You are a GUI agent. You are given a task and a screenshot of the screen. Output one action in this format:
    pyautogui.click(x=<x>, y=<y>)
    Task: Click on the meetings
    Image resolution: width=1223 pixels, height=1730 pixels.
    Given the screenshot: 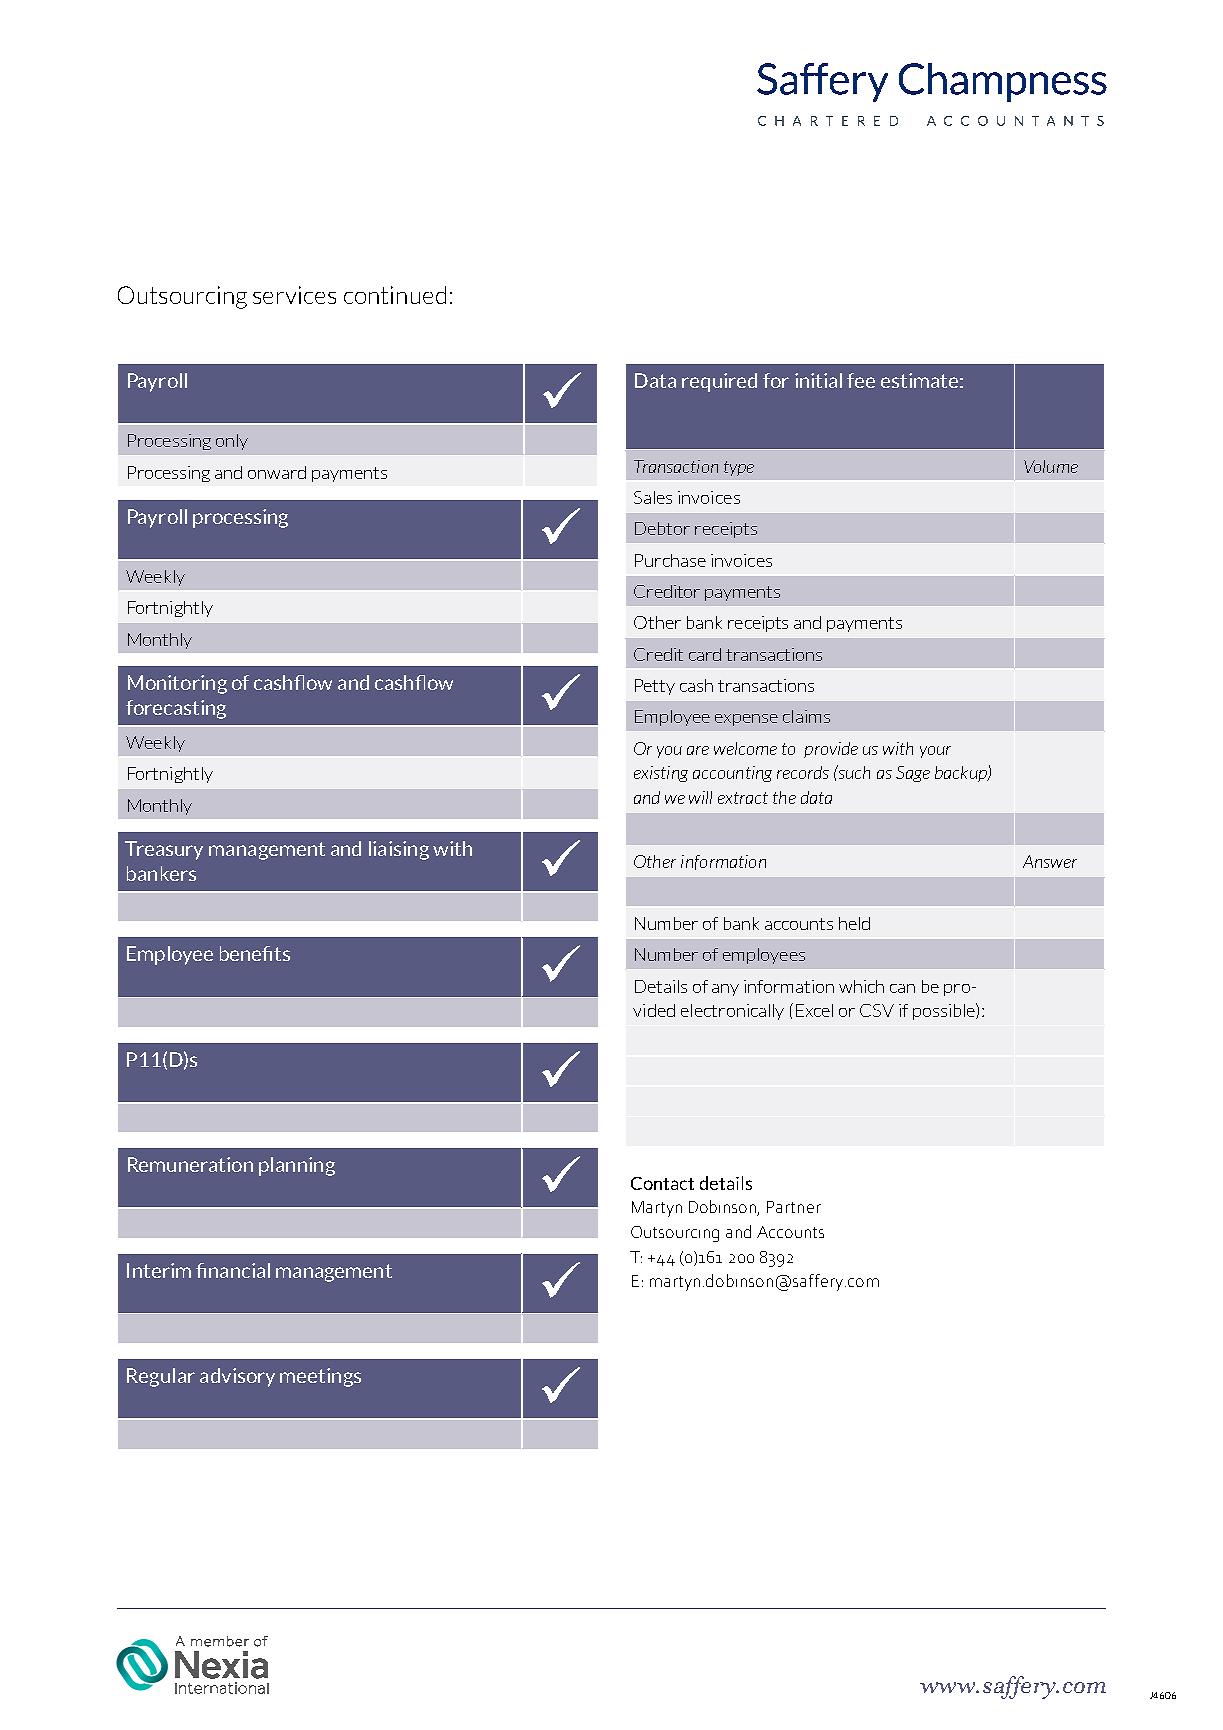 What is the action you would take?
    pyautogui.click(x=320, y=1377)
